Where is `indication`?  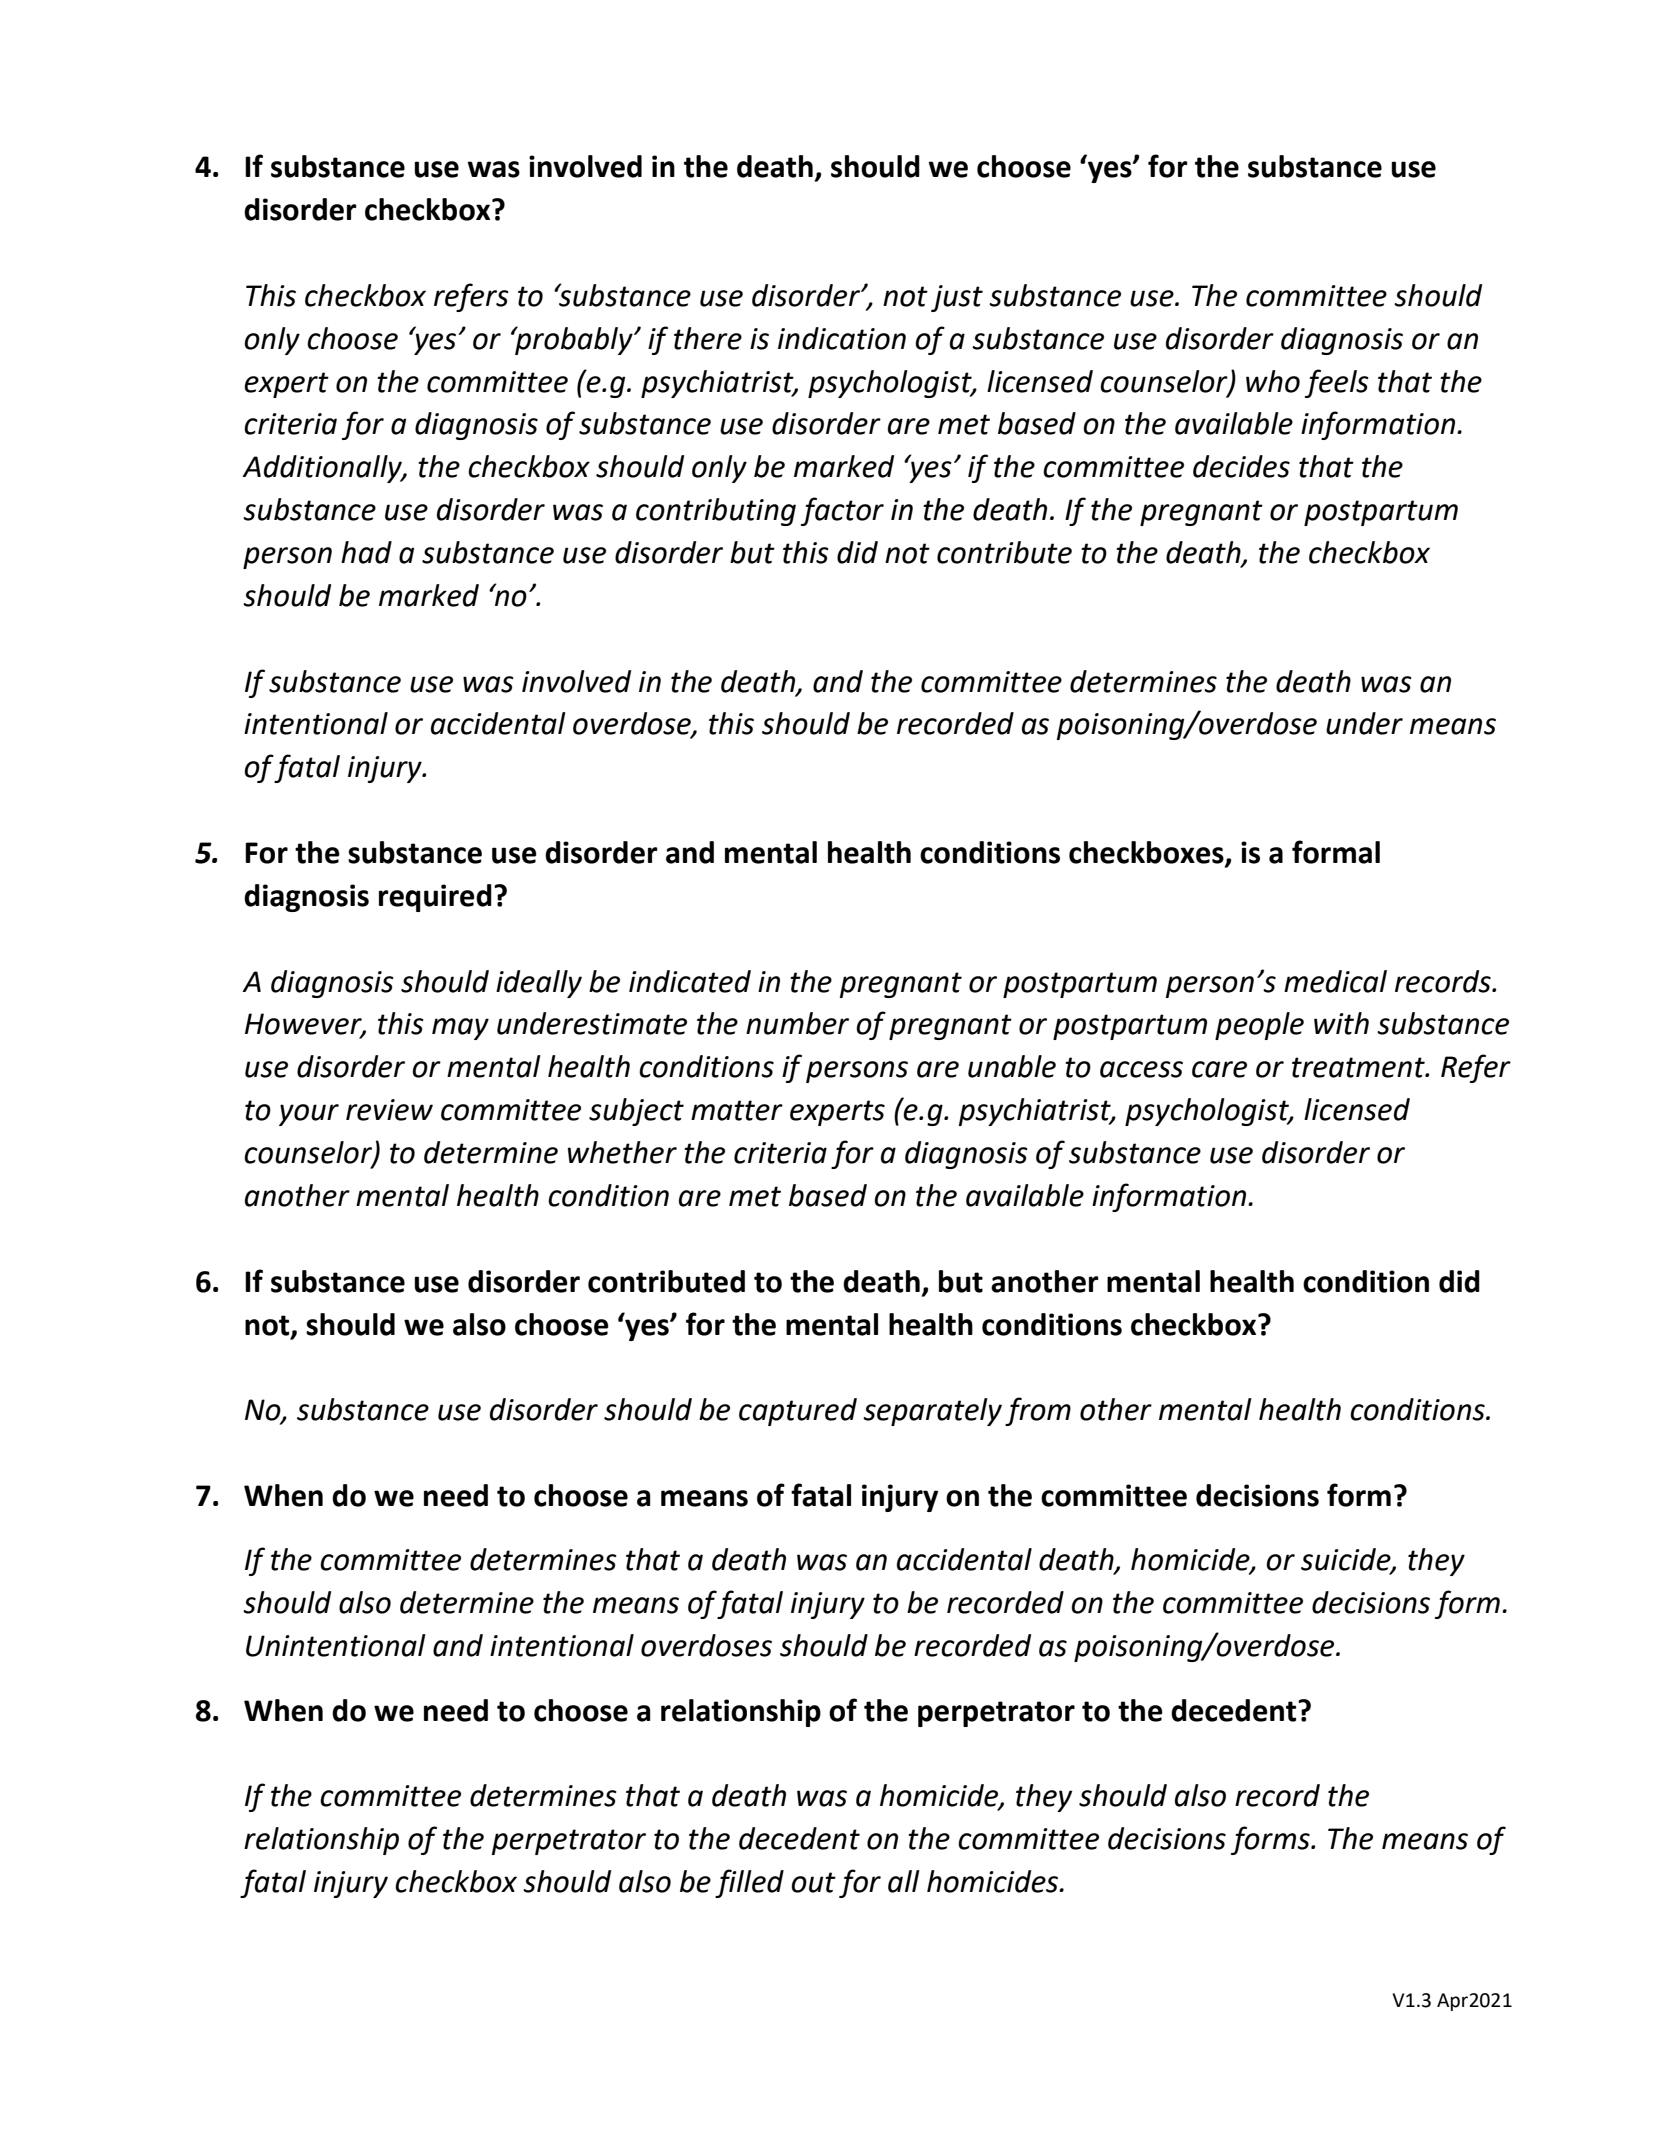 indication is located at coordinates (842, 338).
